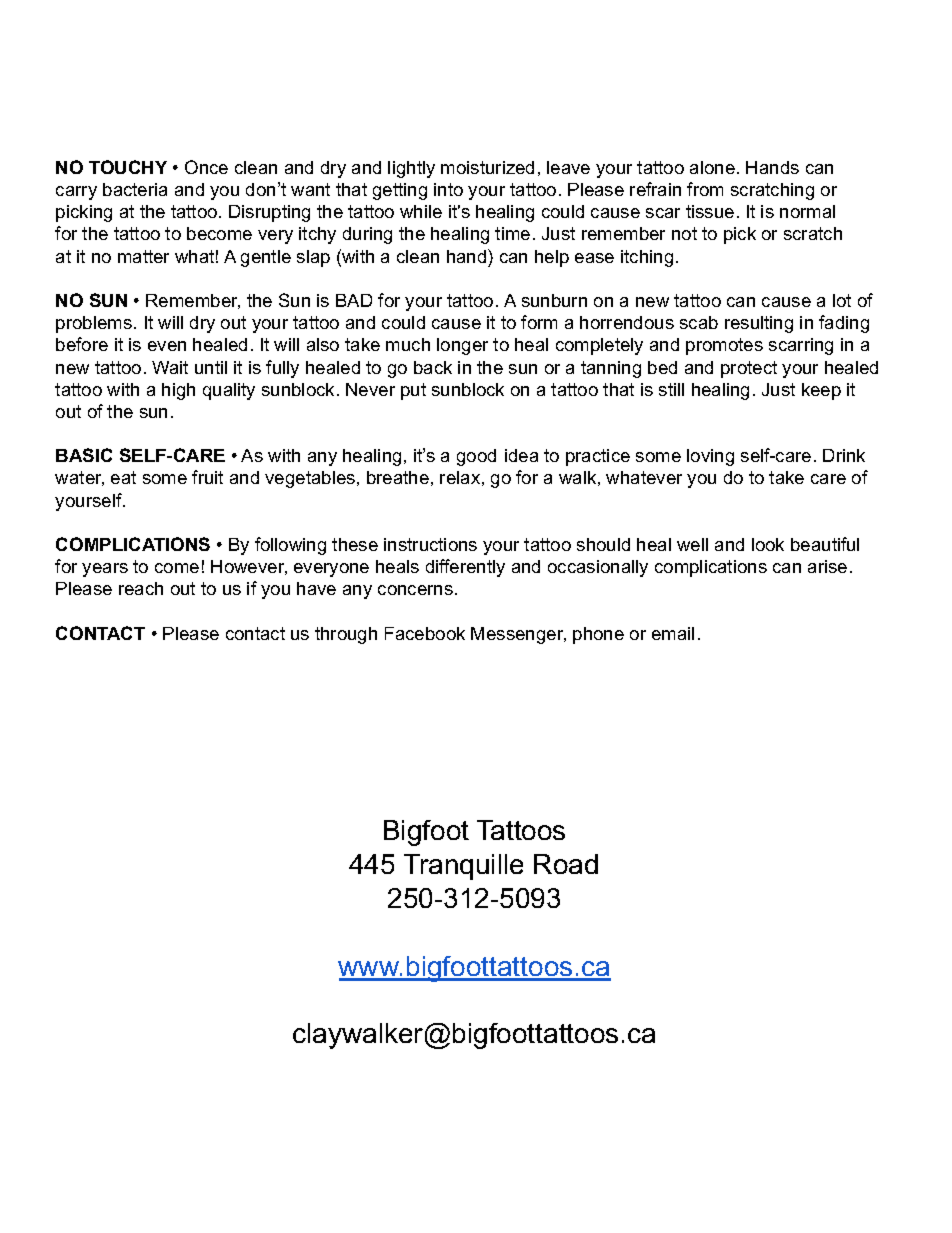  What do you see at coordinates (518, 635) in the page?
I see `Messenger` at bounding box center [518, 635].
